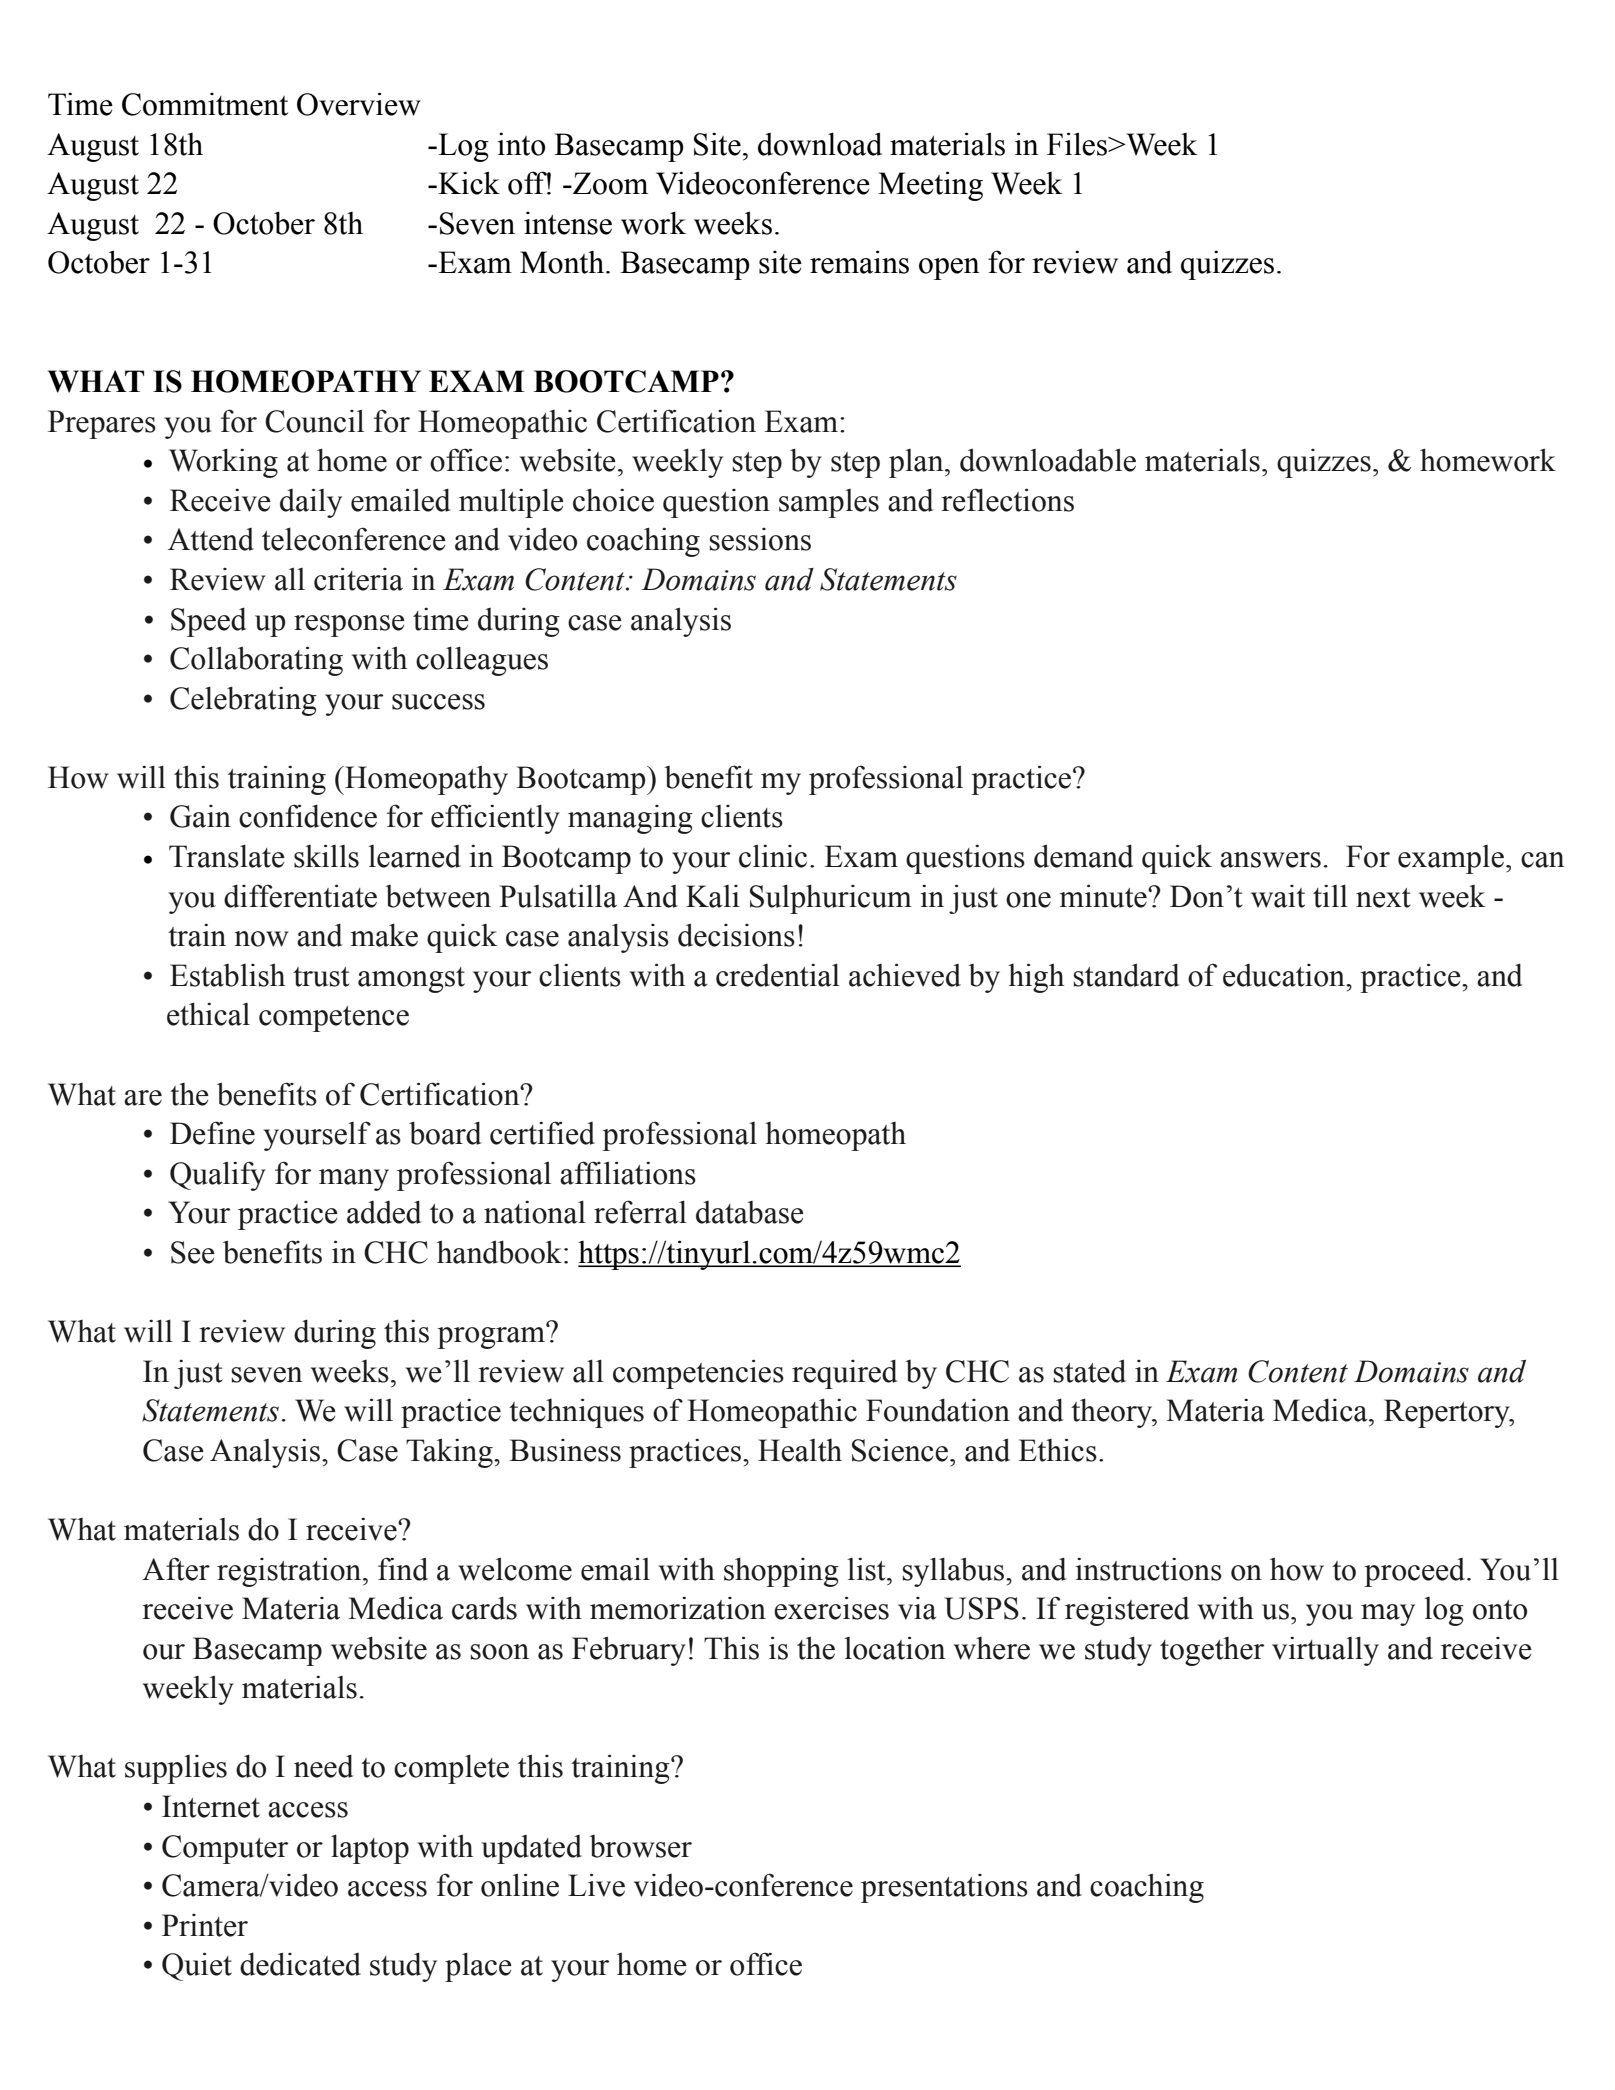 The width and height of the screenshot is (1615, 2090). Describe the element at coordinates (773, 856) in the screenshot. I see `clinic` at that location.
